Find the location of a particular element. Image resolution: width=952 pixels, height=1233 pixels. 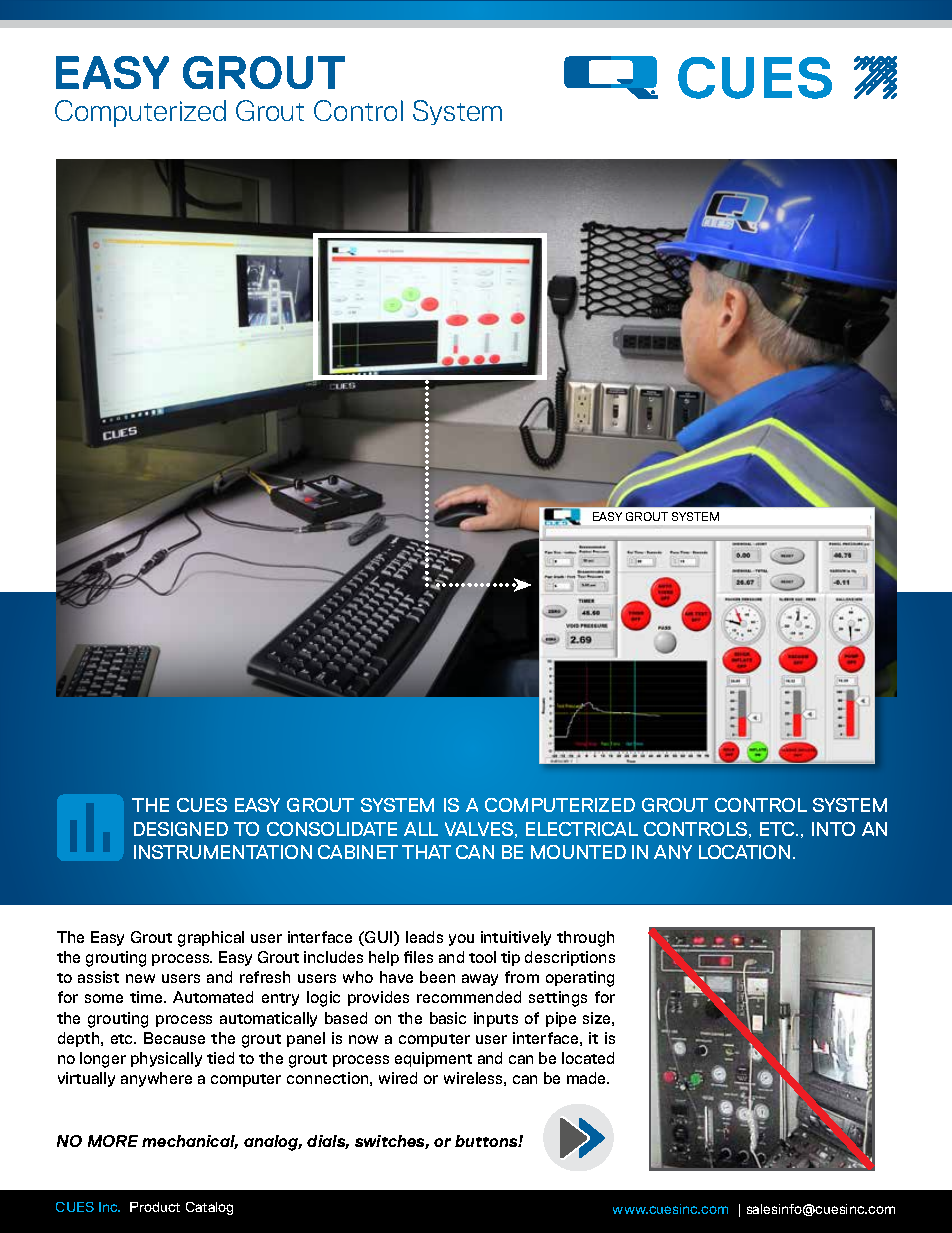

MORE is located at coordinates (113, 1141).
